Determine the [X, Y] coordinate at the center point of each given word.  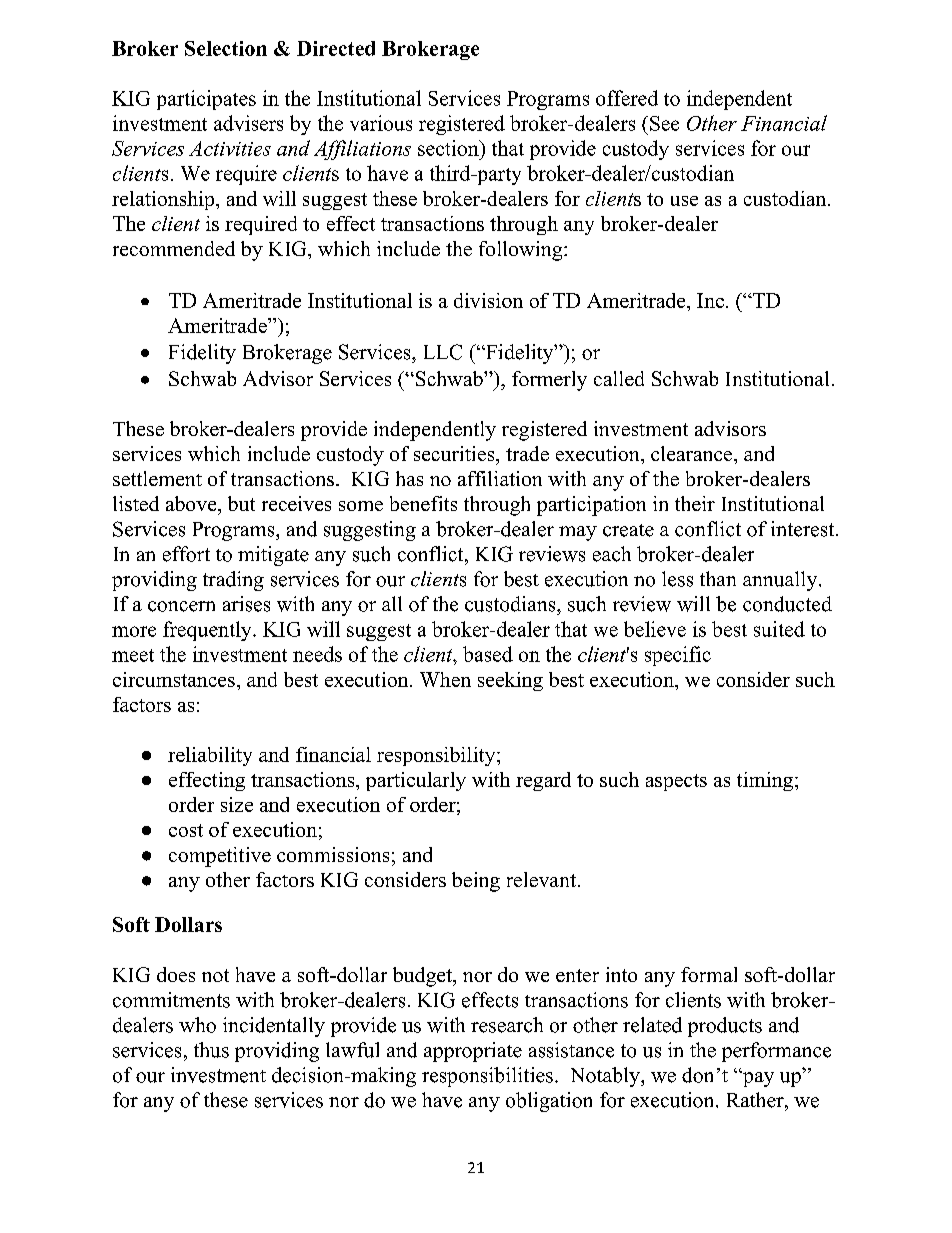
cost [186, 830]
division [488, 300]
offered [627, 98]
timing [766, 781]
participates [206, 100]
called [619, 378]
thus [211, 1050]
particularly [416, 781]
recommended [174, 248]
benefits [423, 503]
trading [233, 581]
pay [757, 1079]
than [718, 578]
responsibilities [487, 1077]
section [449, 148]
